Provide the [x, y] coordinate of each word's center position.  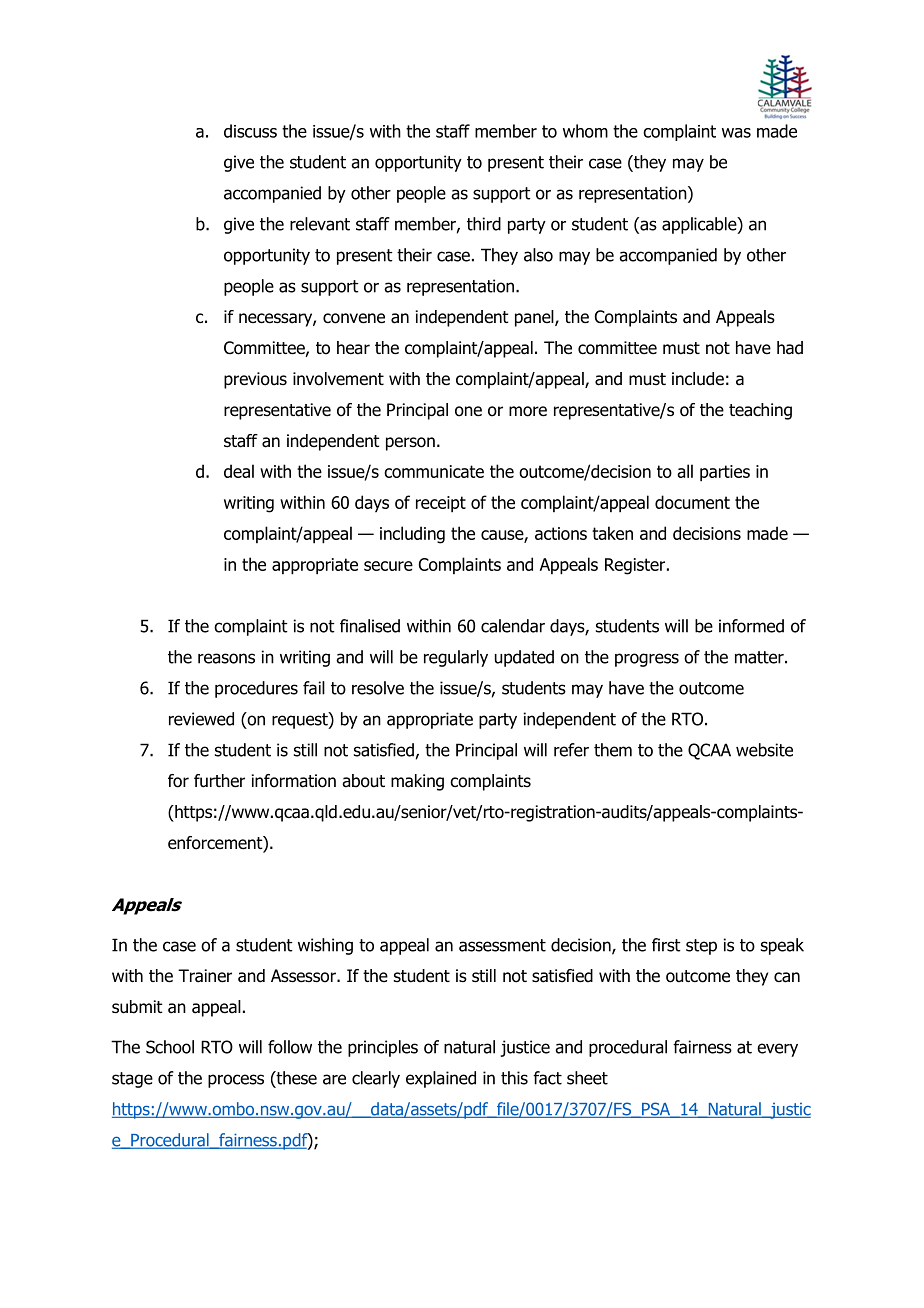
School [170, 1047]
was [736, 133]
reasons [226, 658]
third [484, 224]
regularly [456, 658]
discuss [250, 131]
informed [751, 626]
